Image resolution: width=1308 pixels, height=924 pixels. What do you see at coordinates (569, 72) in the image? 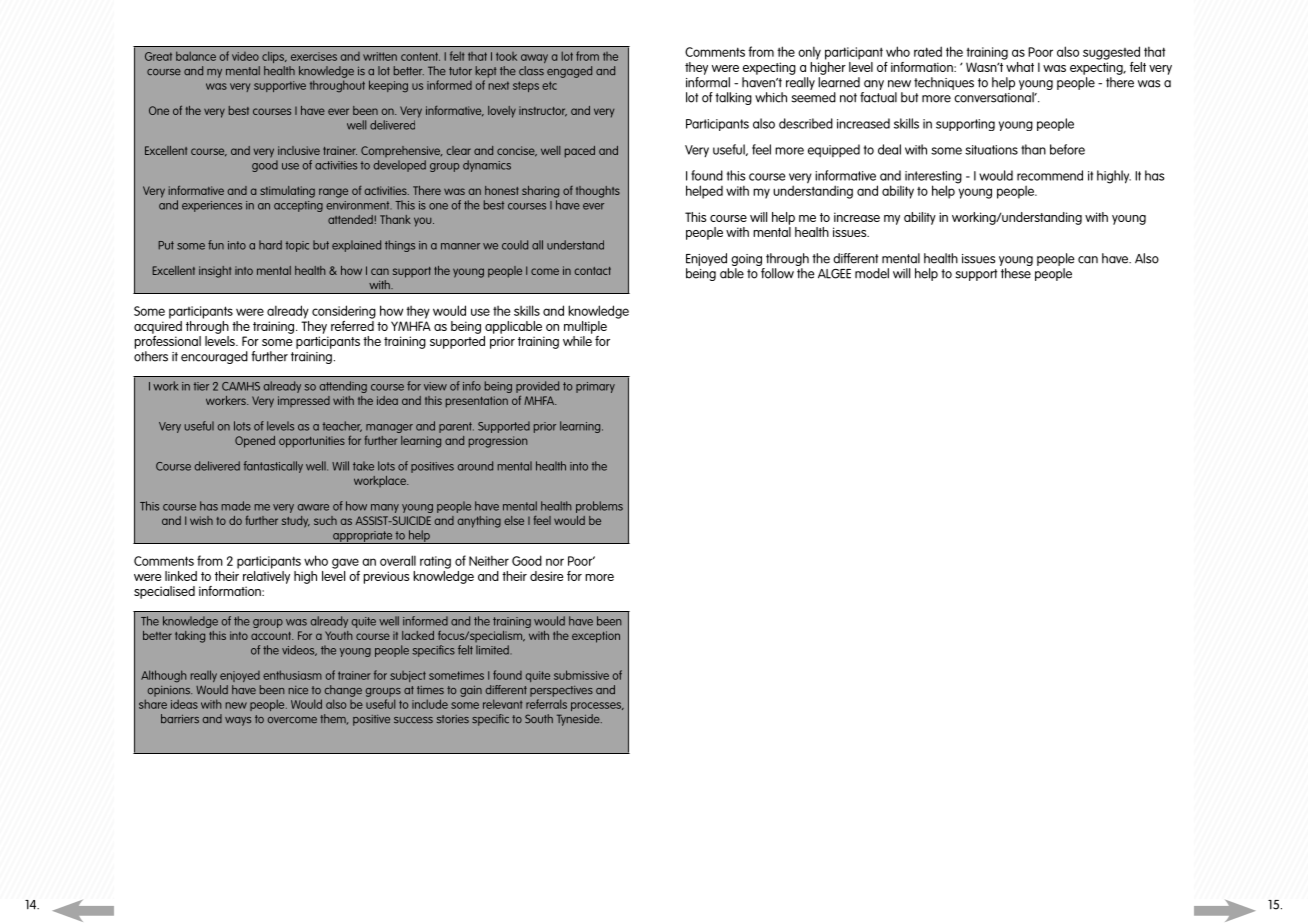
I see `engaged` at bounding box center [569, 72].
